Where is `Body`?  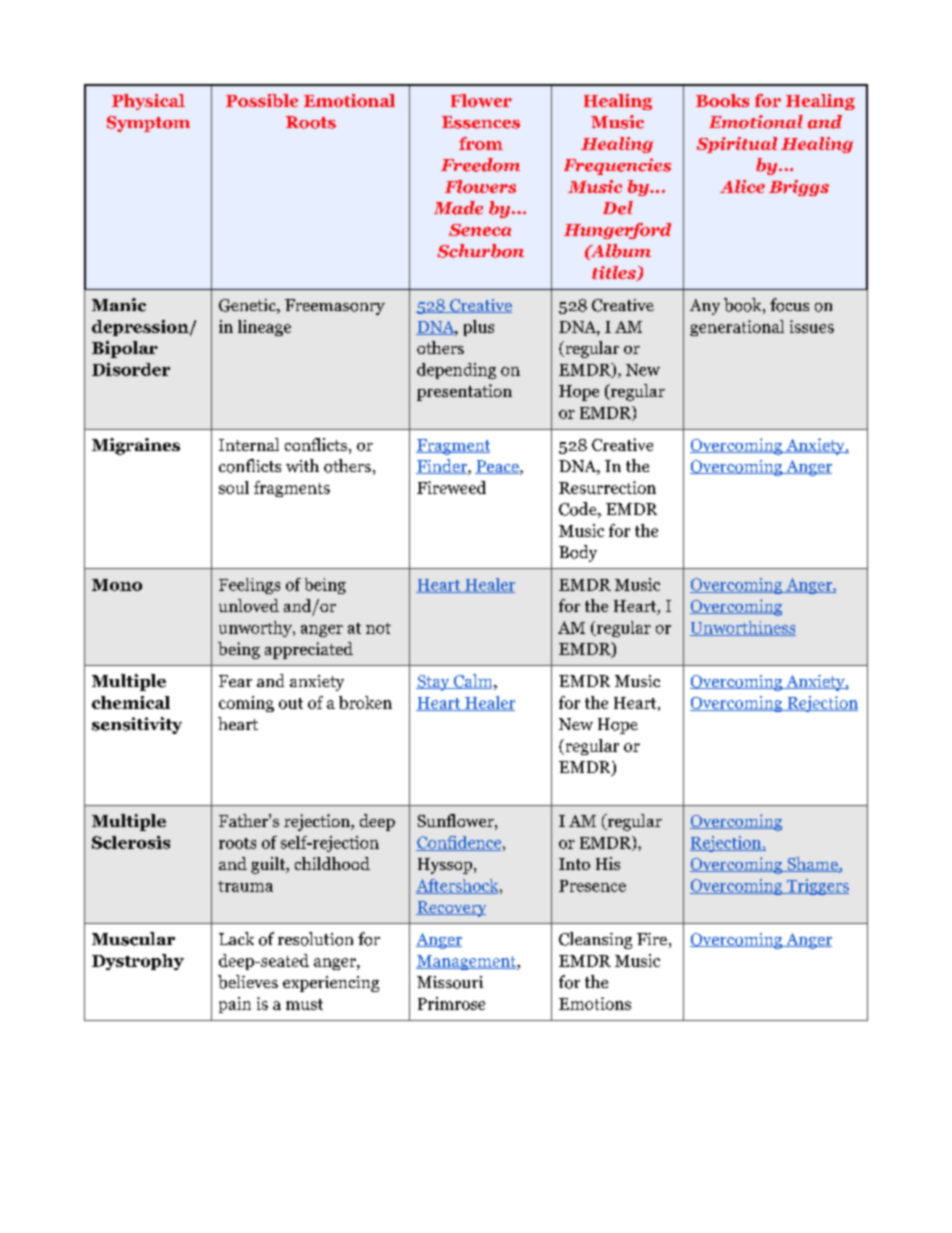 Body is located at coordinates (578, 553).
